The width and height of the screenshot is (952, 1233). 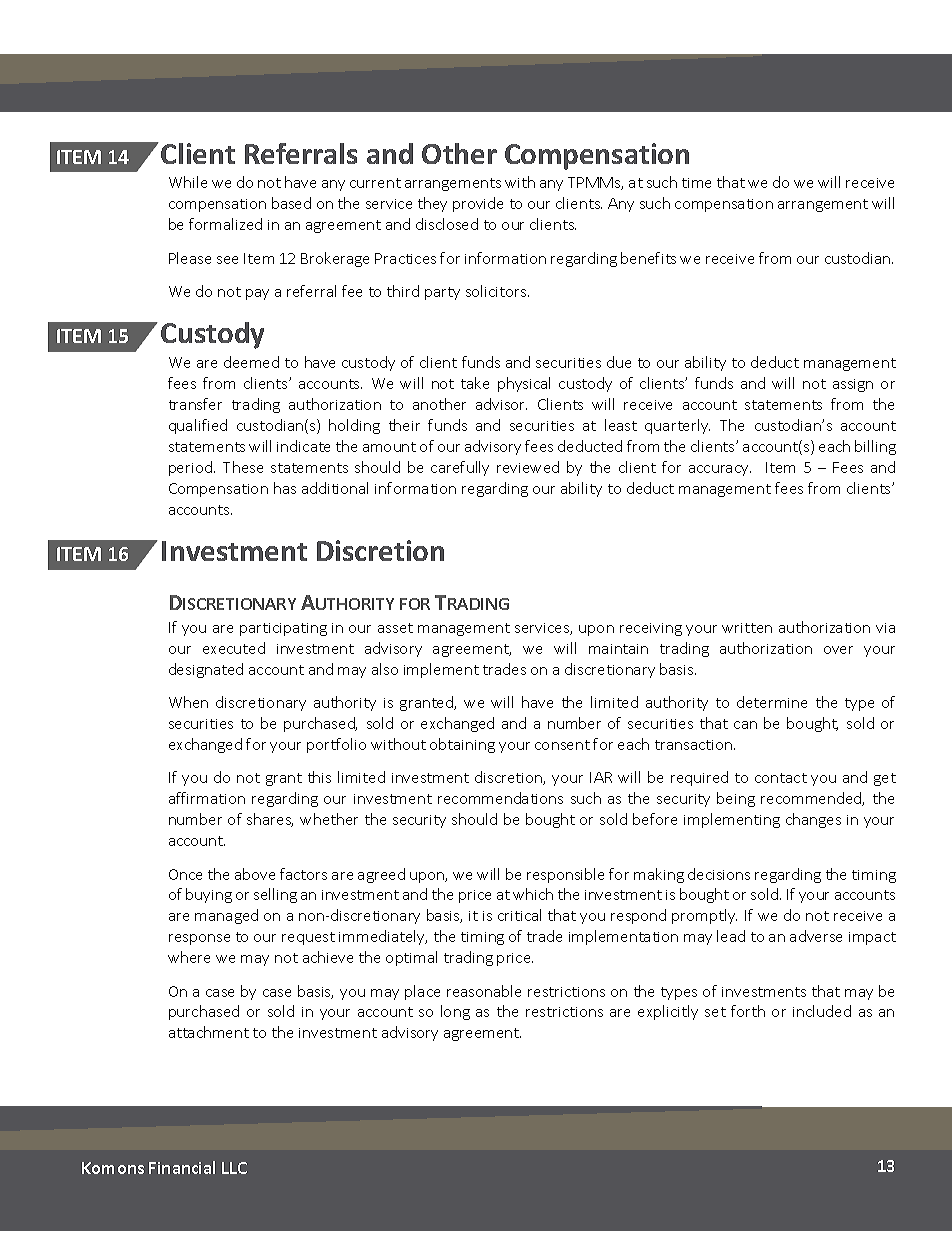 I want to click on executed, so click(x=234, y=648).
